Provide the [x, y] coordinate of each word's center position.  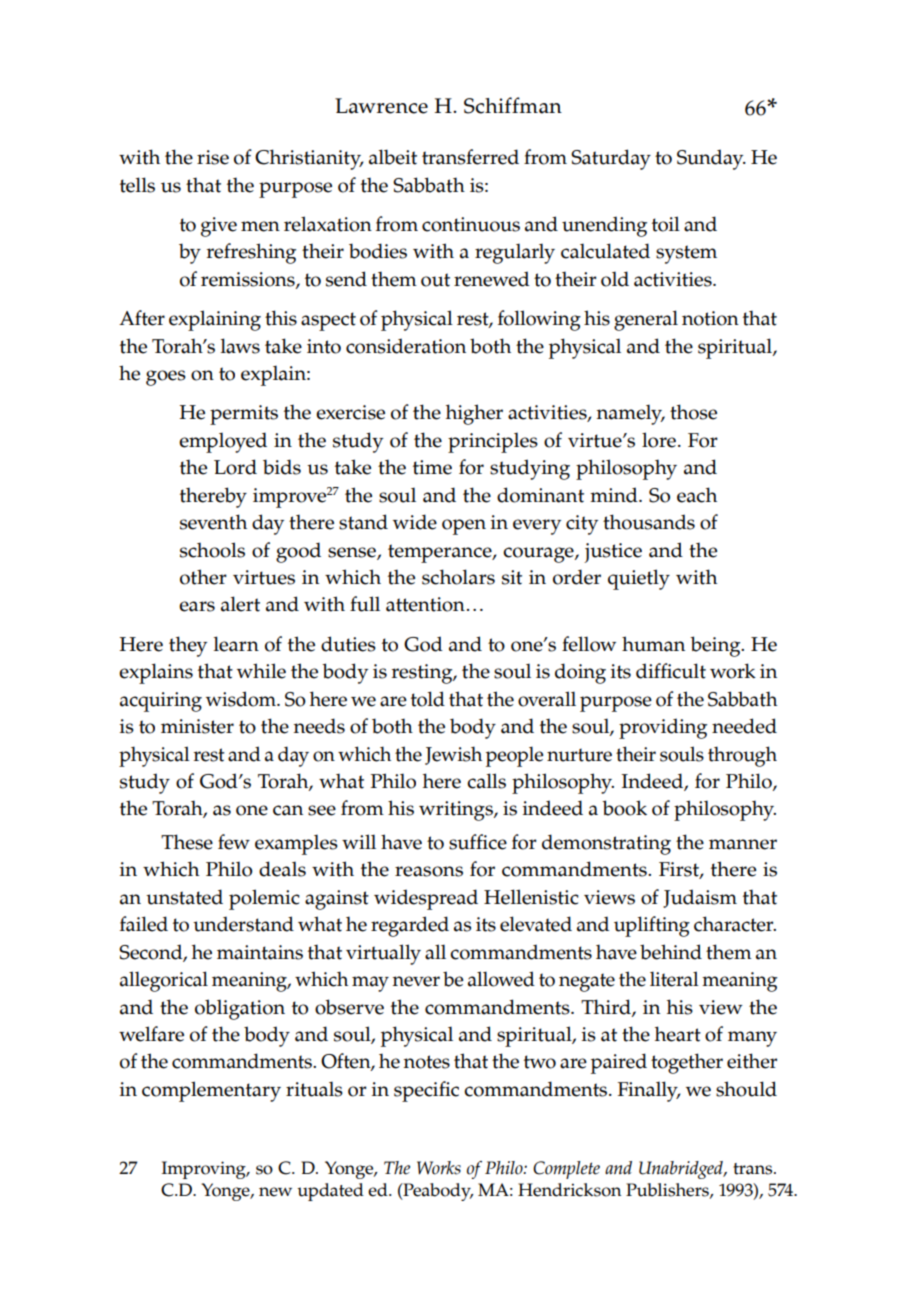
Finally [649, 1091]
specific [426, 1091]
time [432, 467]
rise [213, 157]
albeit [393, 157]
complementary [211, 1091]
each [697, 495]
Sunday [711, 159]
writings [457, 811]
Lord [235, 467]
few [234, 842]
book [624, 808]
